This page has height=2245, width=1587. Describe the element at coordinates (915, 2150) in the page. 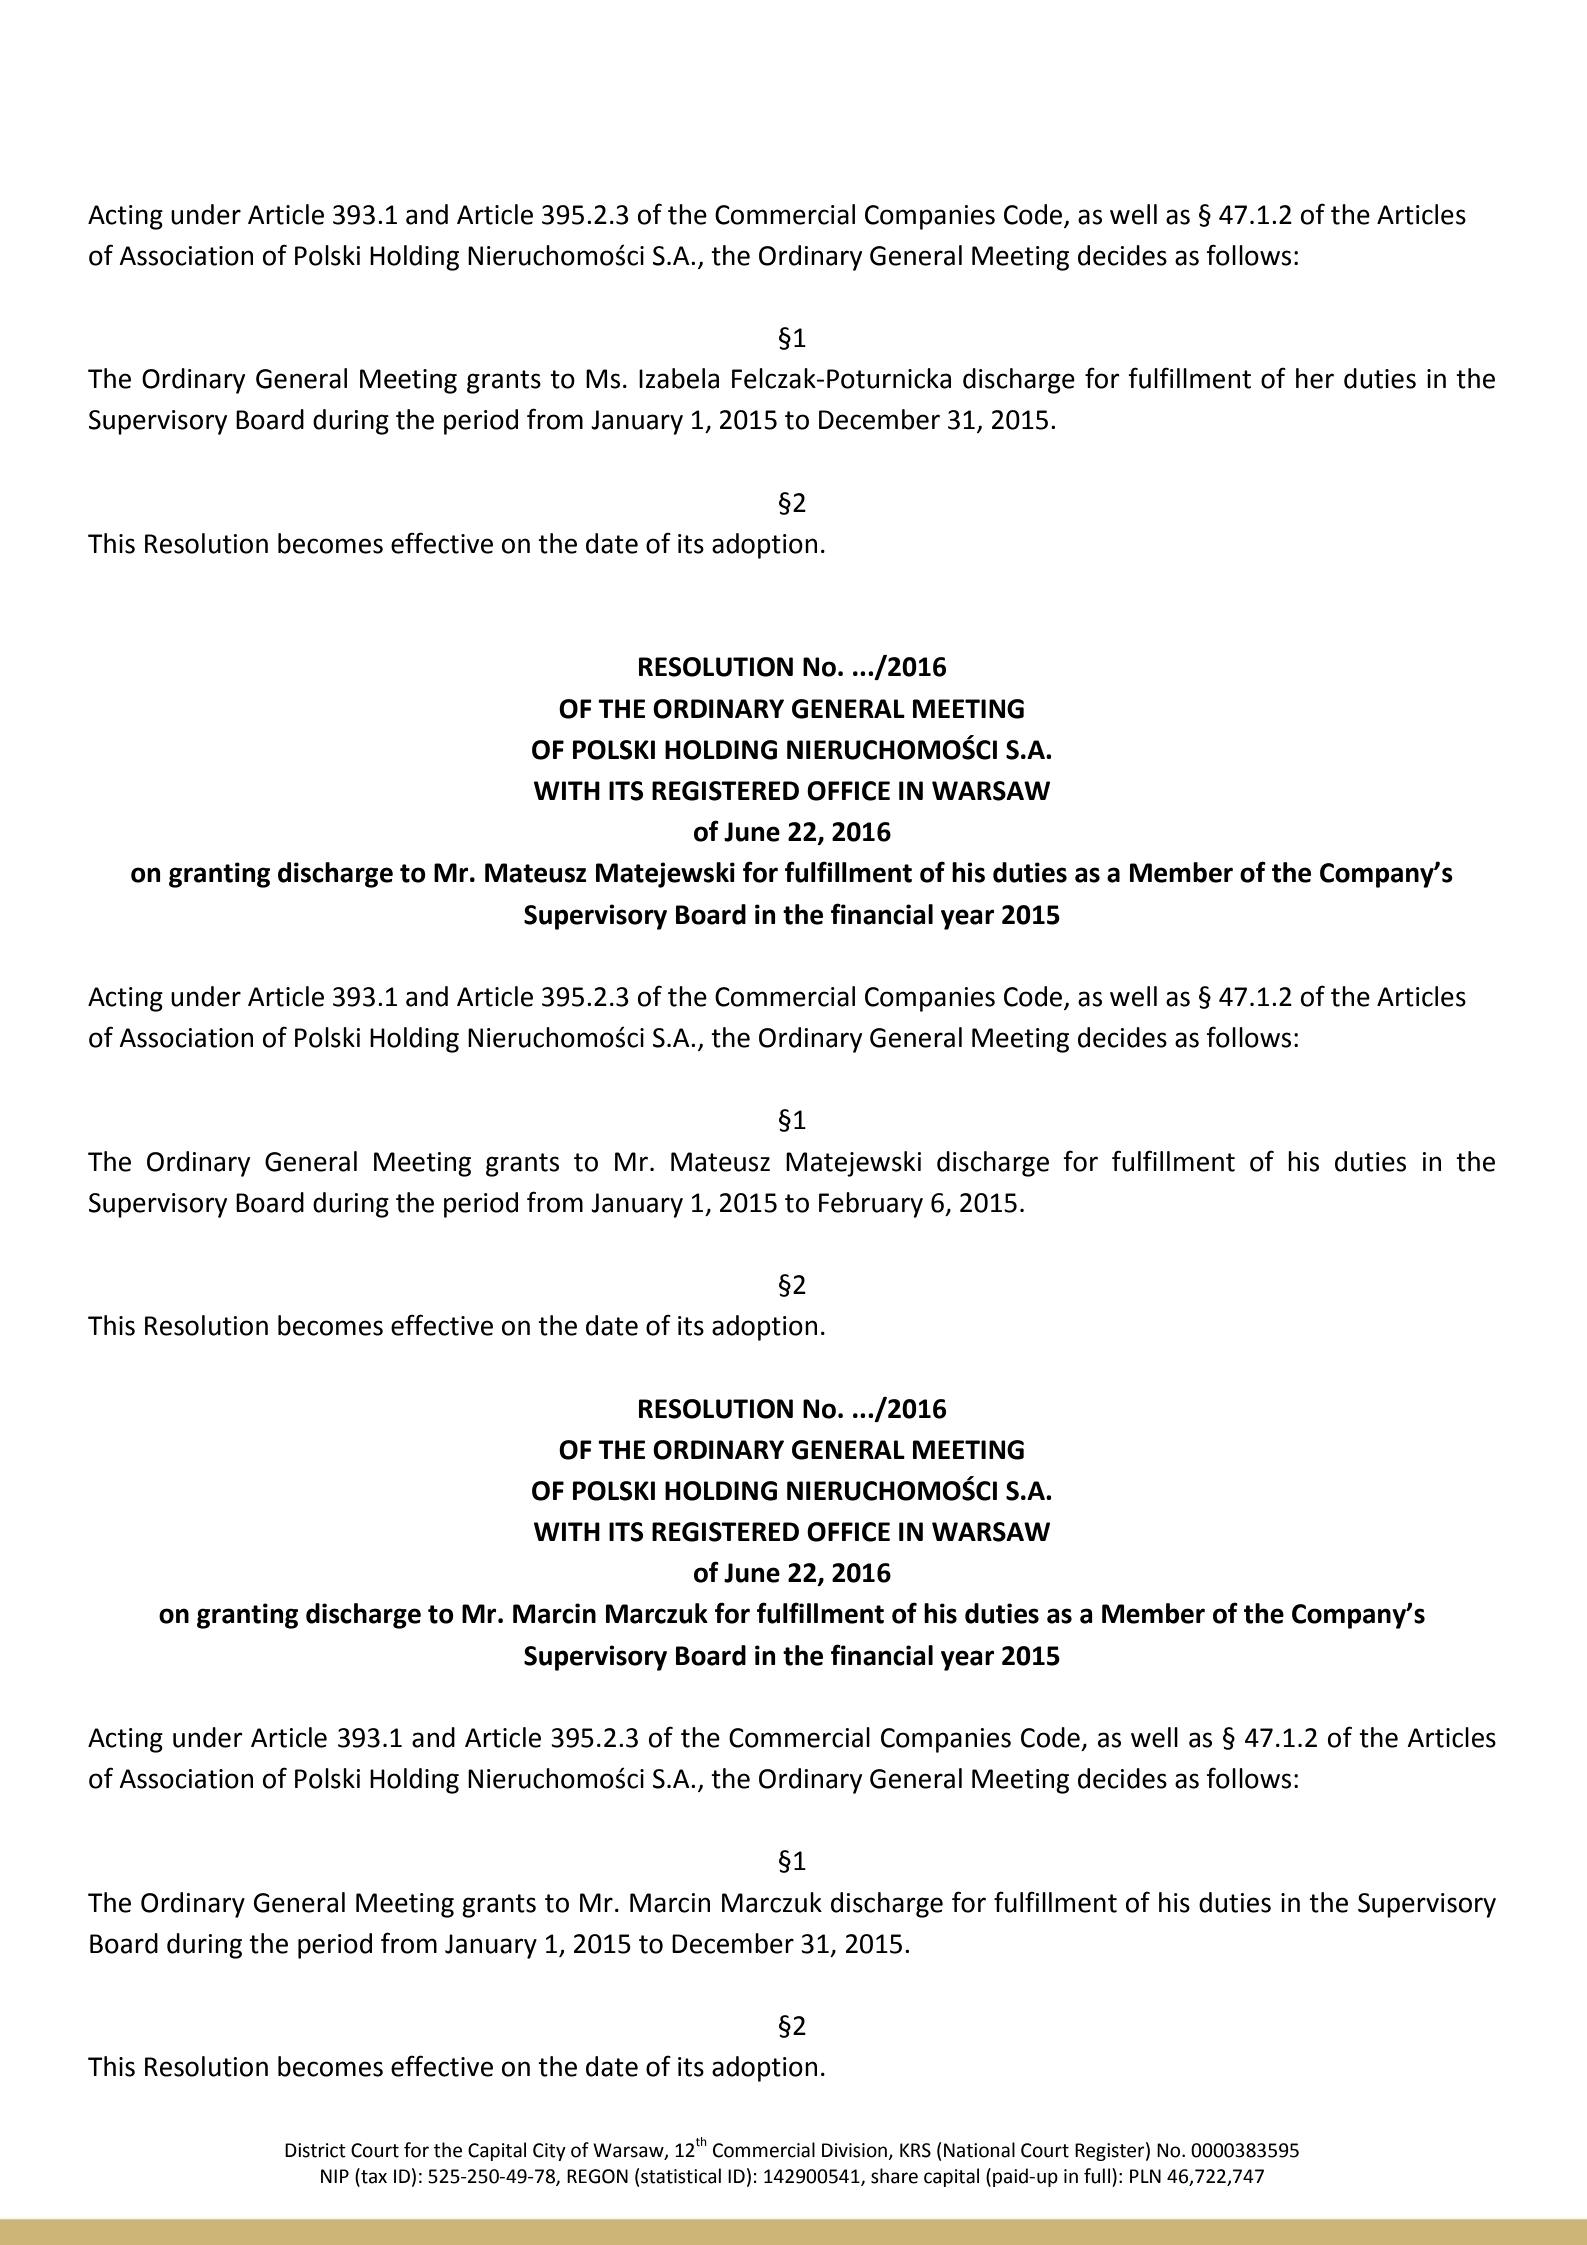

I see `KRS` at that location.
